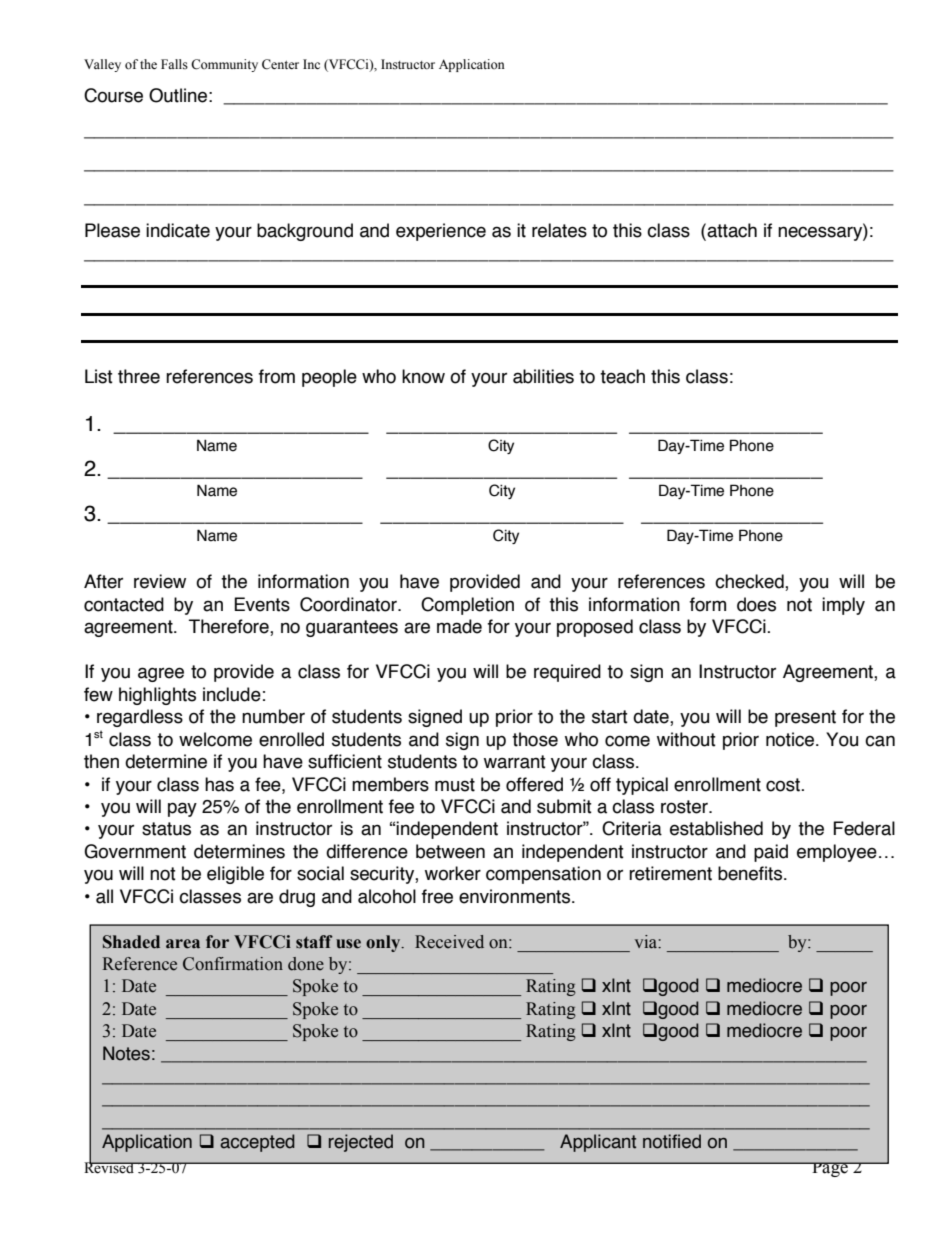  What do you see at coordinates (756, 604) in the document?
I see `does` at bounding box center [756, 604].
